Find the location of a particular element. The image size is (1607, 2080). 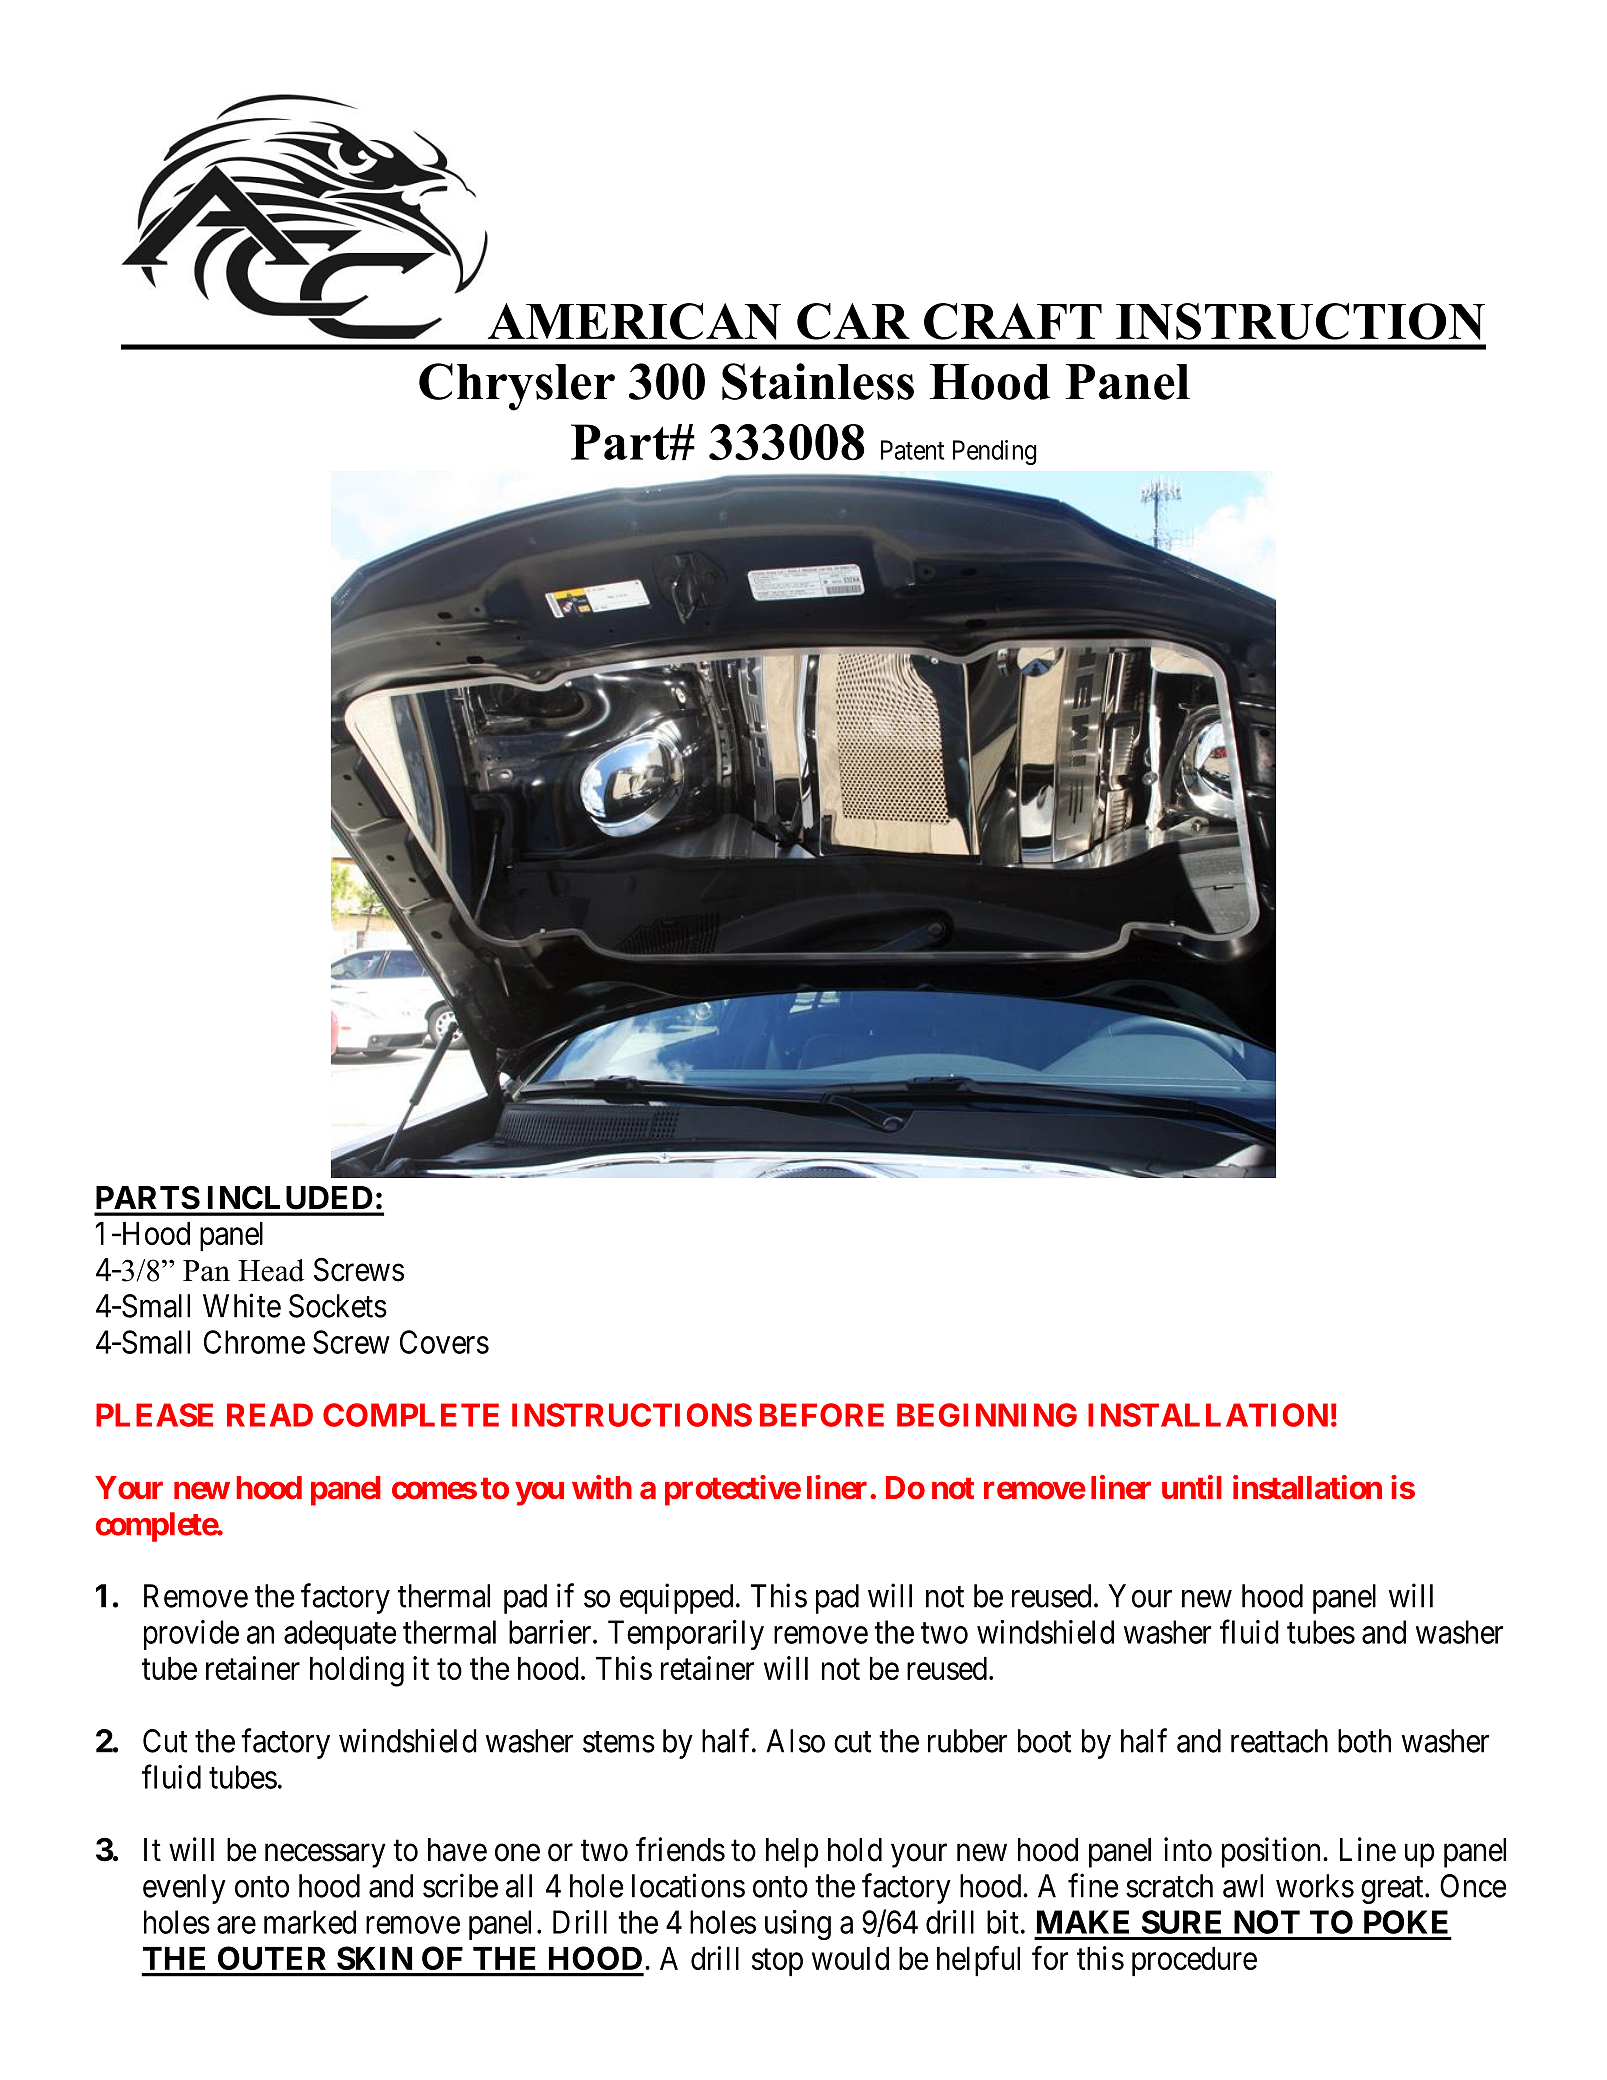

adequate is located at coordinates (340, 1635).
